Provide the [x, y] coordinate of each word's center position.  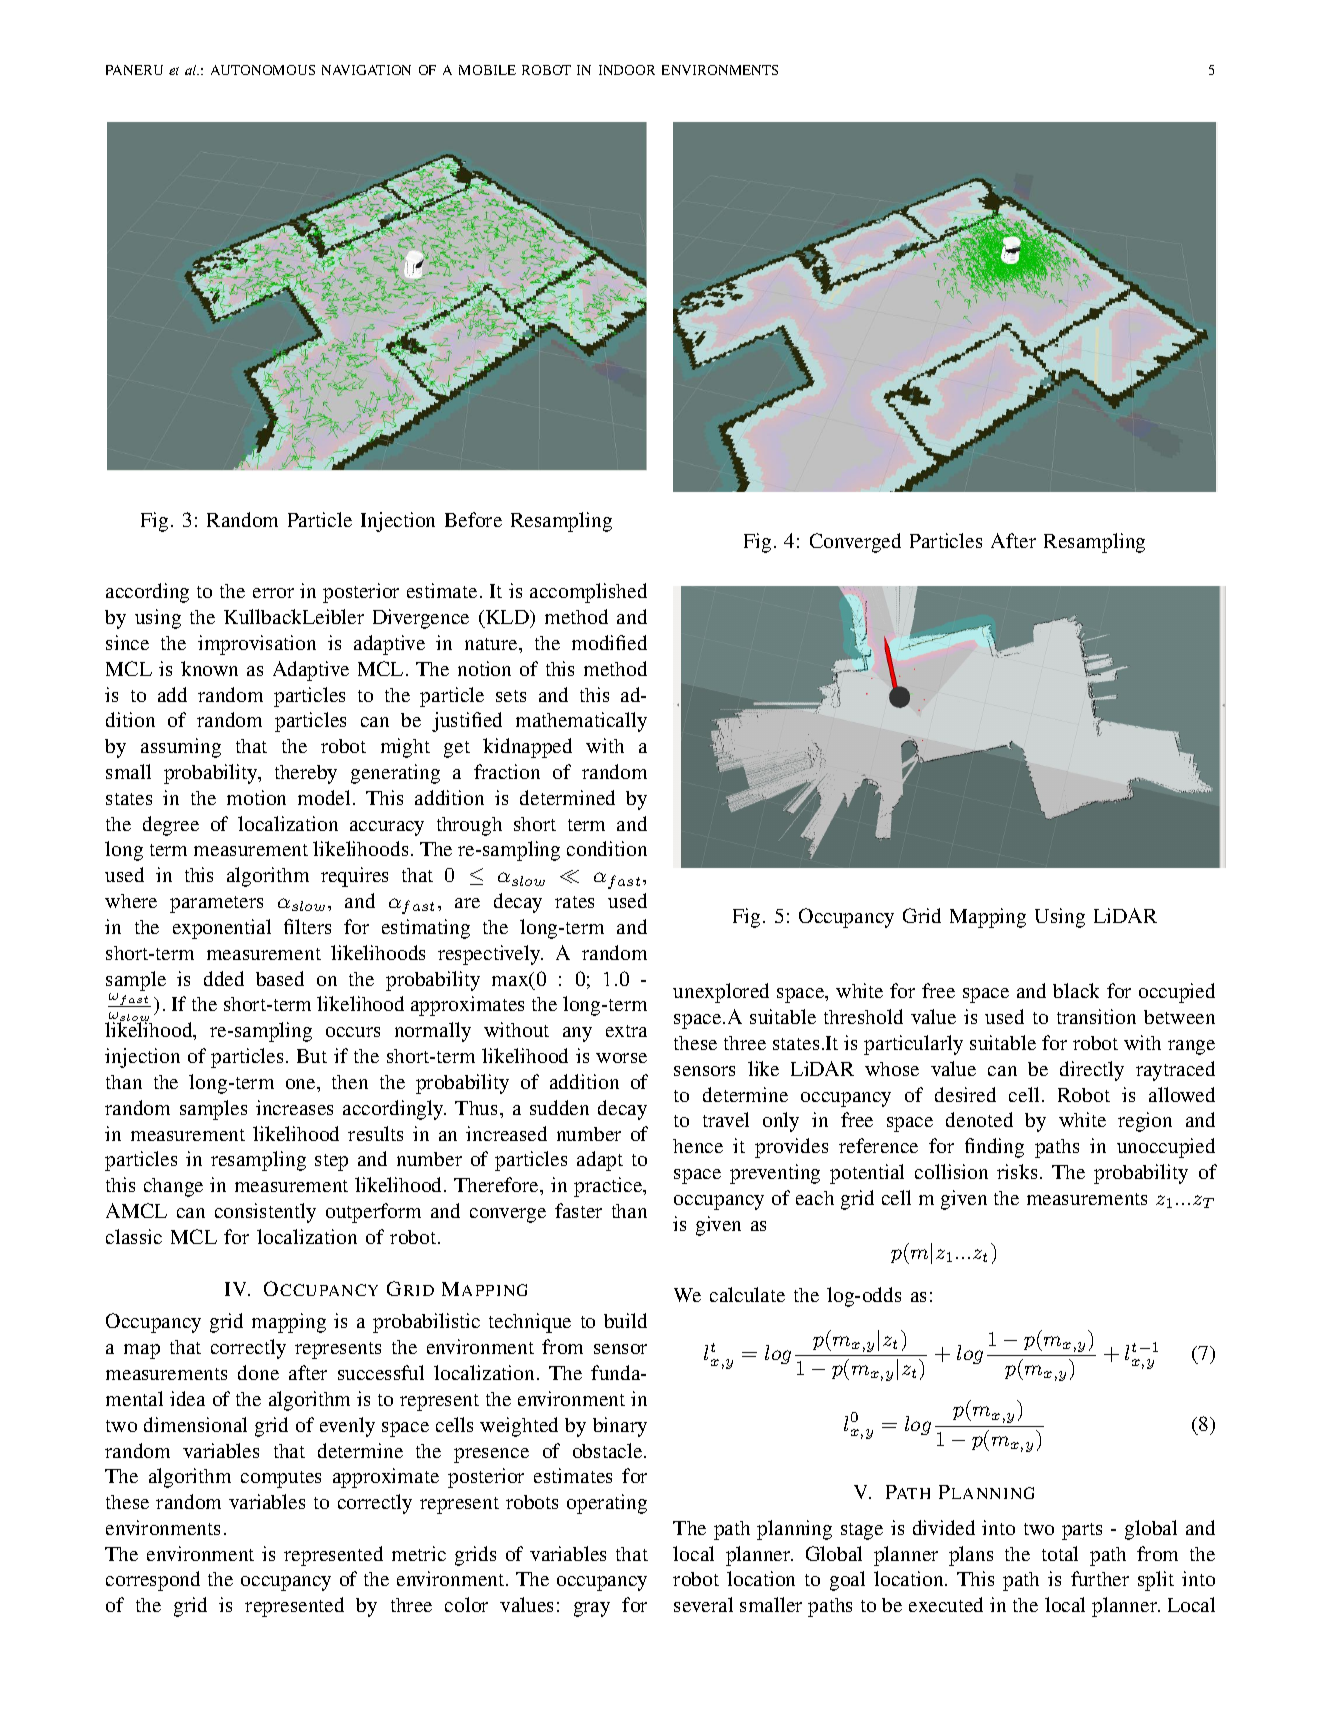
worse [621, 1058]
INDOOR [627, 70]
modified [609, 642]
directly [1092, 1071]
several [703, 1604]
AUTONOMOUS [263, 70]
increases [294, 1107]
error [273, 593]
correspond [153, 1581]
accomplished [588, 593]
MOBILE [487, 70]
